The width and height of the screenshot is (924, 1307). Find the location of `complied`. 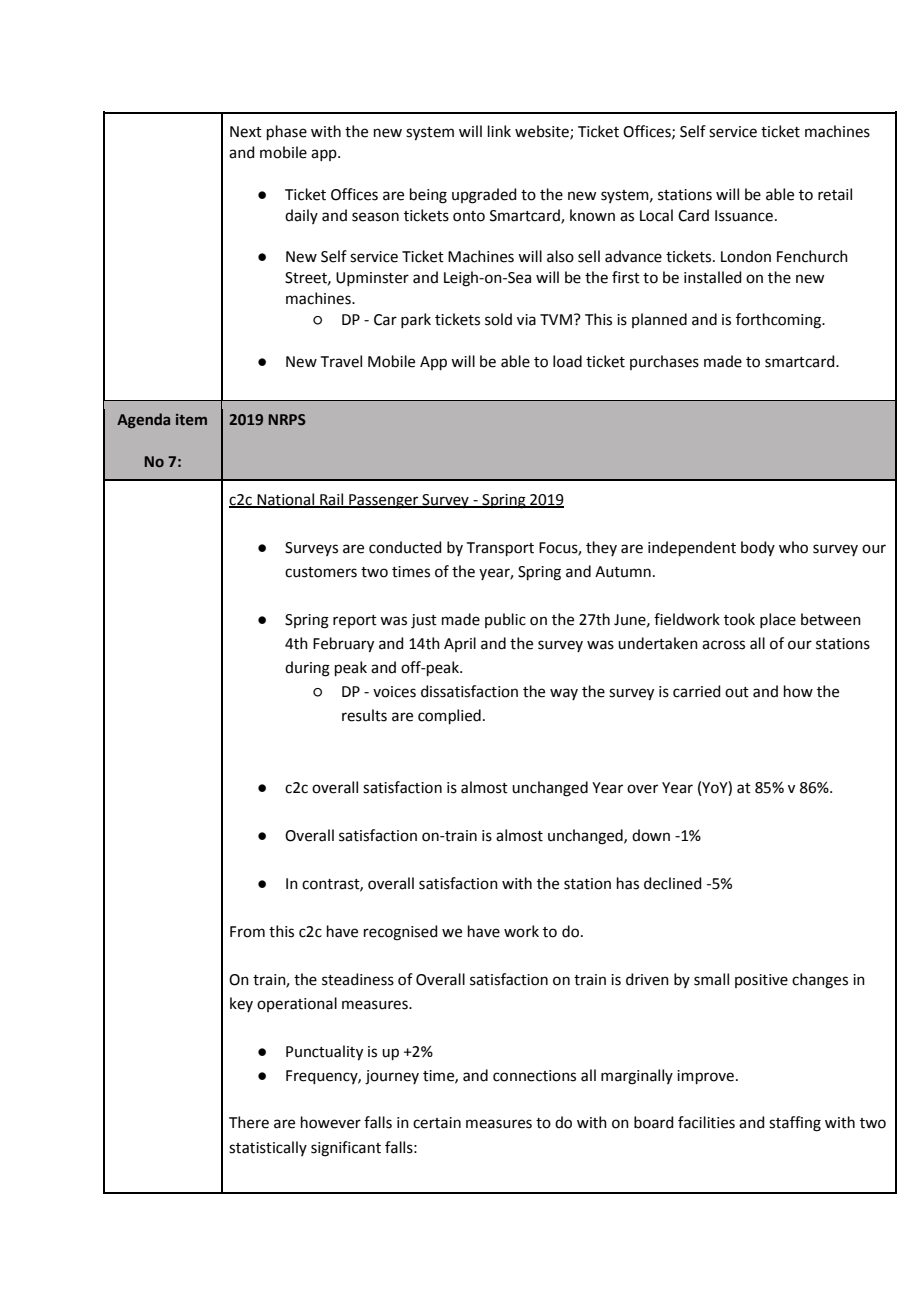

complied is located at coordinates (449, 716).
